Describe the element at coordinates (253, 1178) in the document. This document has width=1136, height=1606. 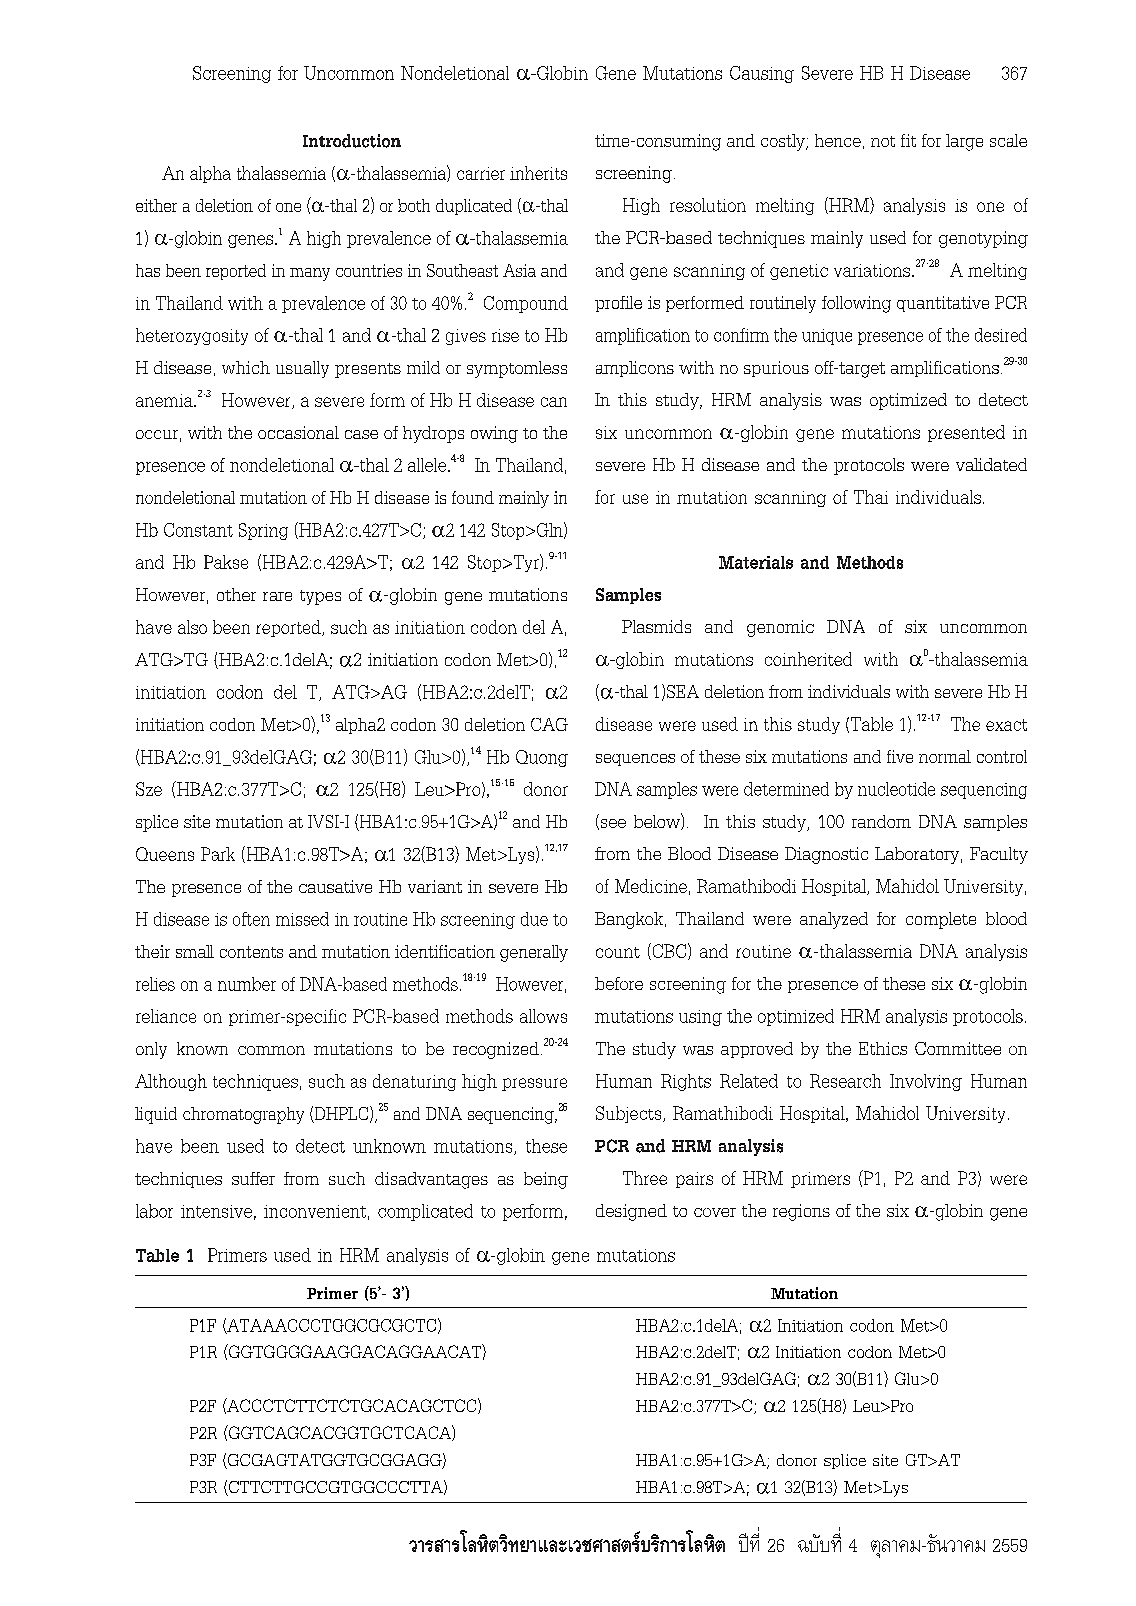
I see `suffer` at that location.
